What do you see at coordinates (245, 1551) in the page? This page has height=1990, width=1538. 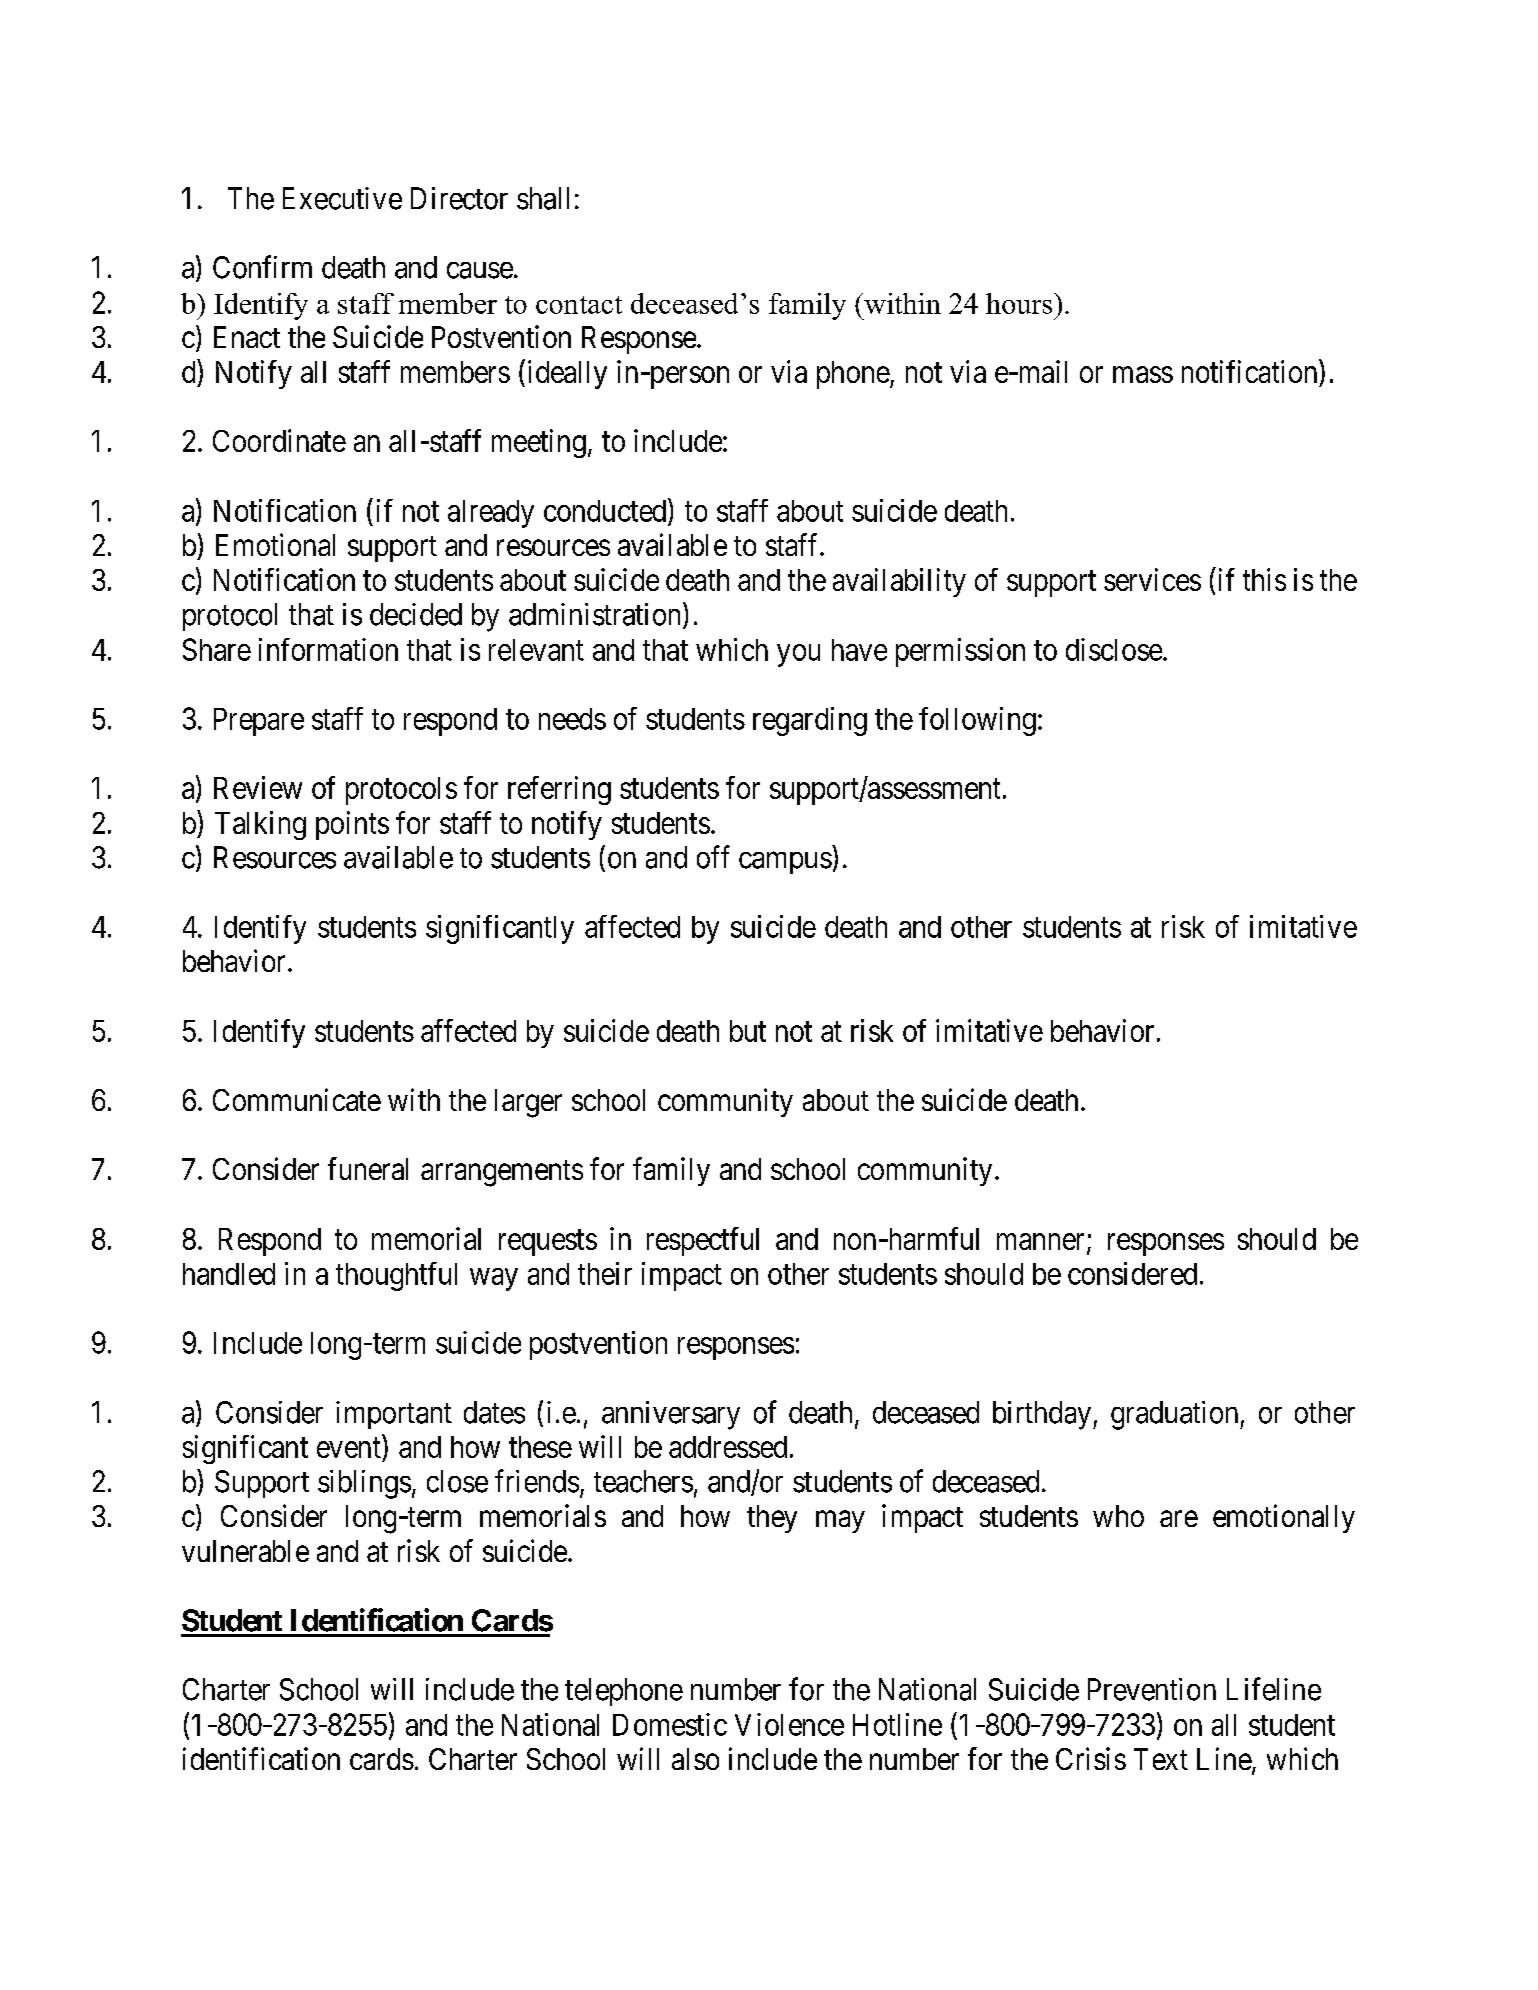 I see `vulnerable` at bounding box center [245, 1551].
